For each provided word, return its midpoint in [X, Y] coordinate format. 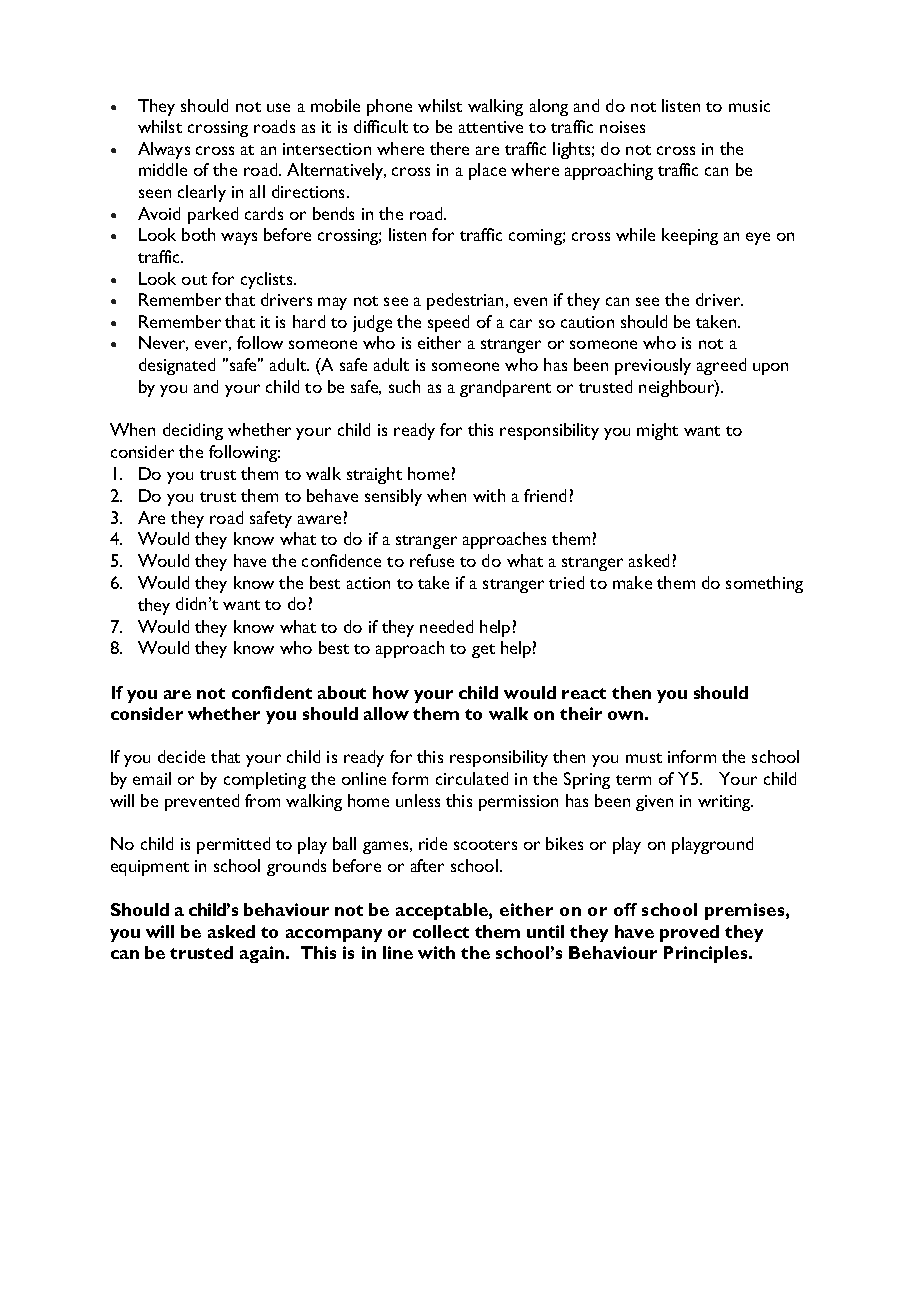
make [632, 582]
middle [163, 169]
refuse [432, 560]
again [262, 954]
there [449, 148]
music [749, 106]
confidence [341, 560]
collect [441, 931]
